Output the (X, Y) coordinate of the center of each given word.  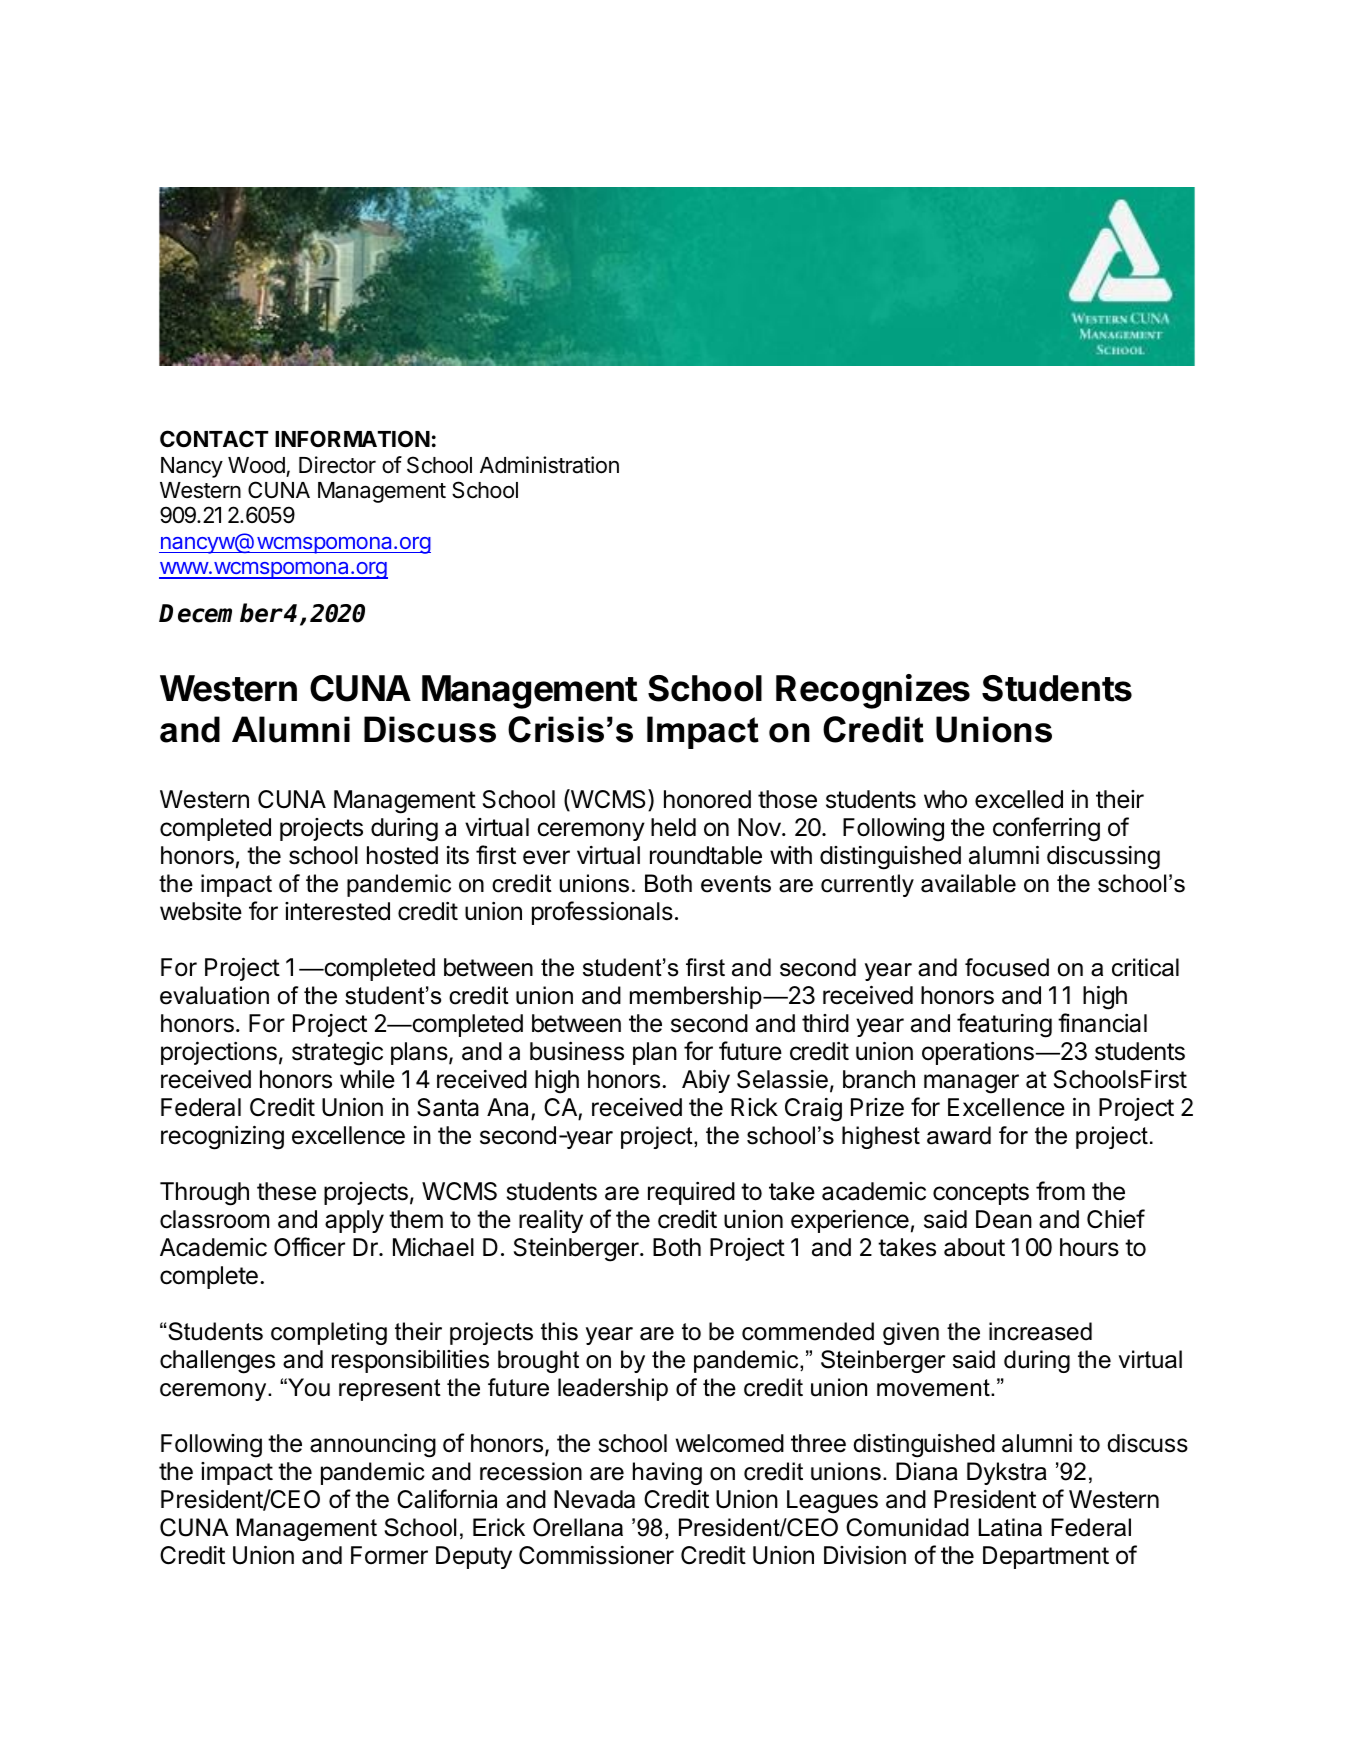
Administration (549, 465)
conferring (1046, 829)
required (691, 1193)
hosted (402, 855)
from (1060, 1191)
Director (337, 465)
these (286, 1191)
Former (389, 1555)
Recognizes (873, 691)
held (673, 827)
